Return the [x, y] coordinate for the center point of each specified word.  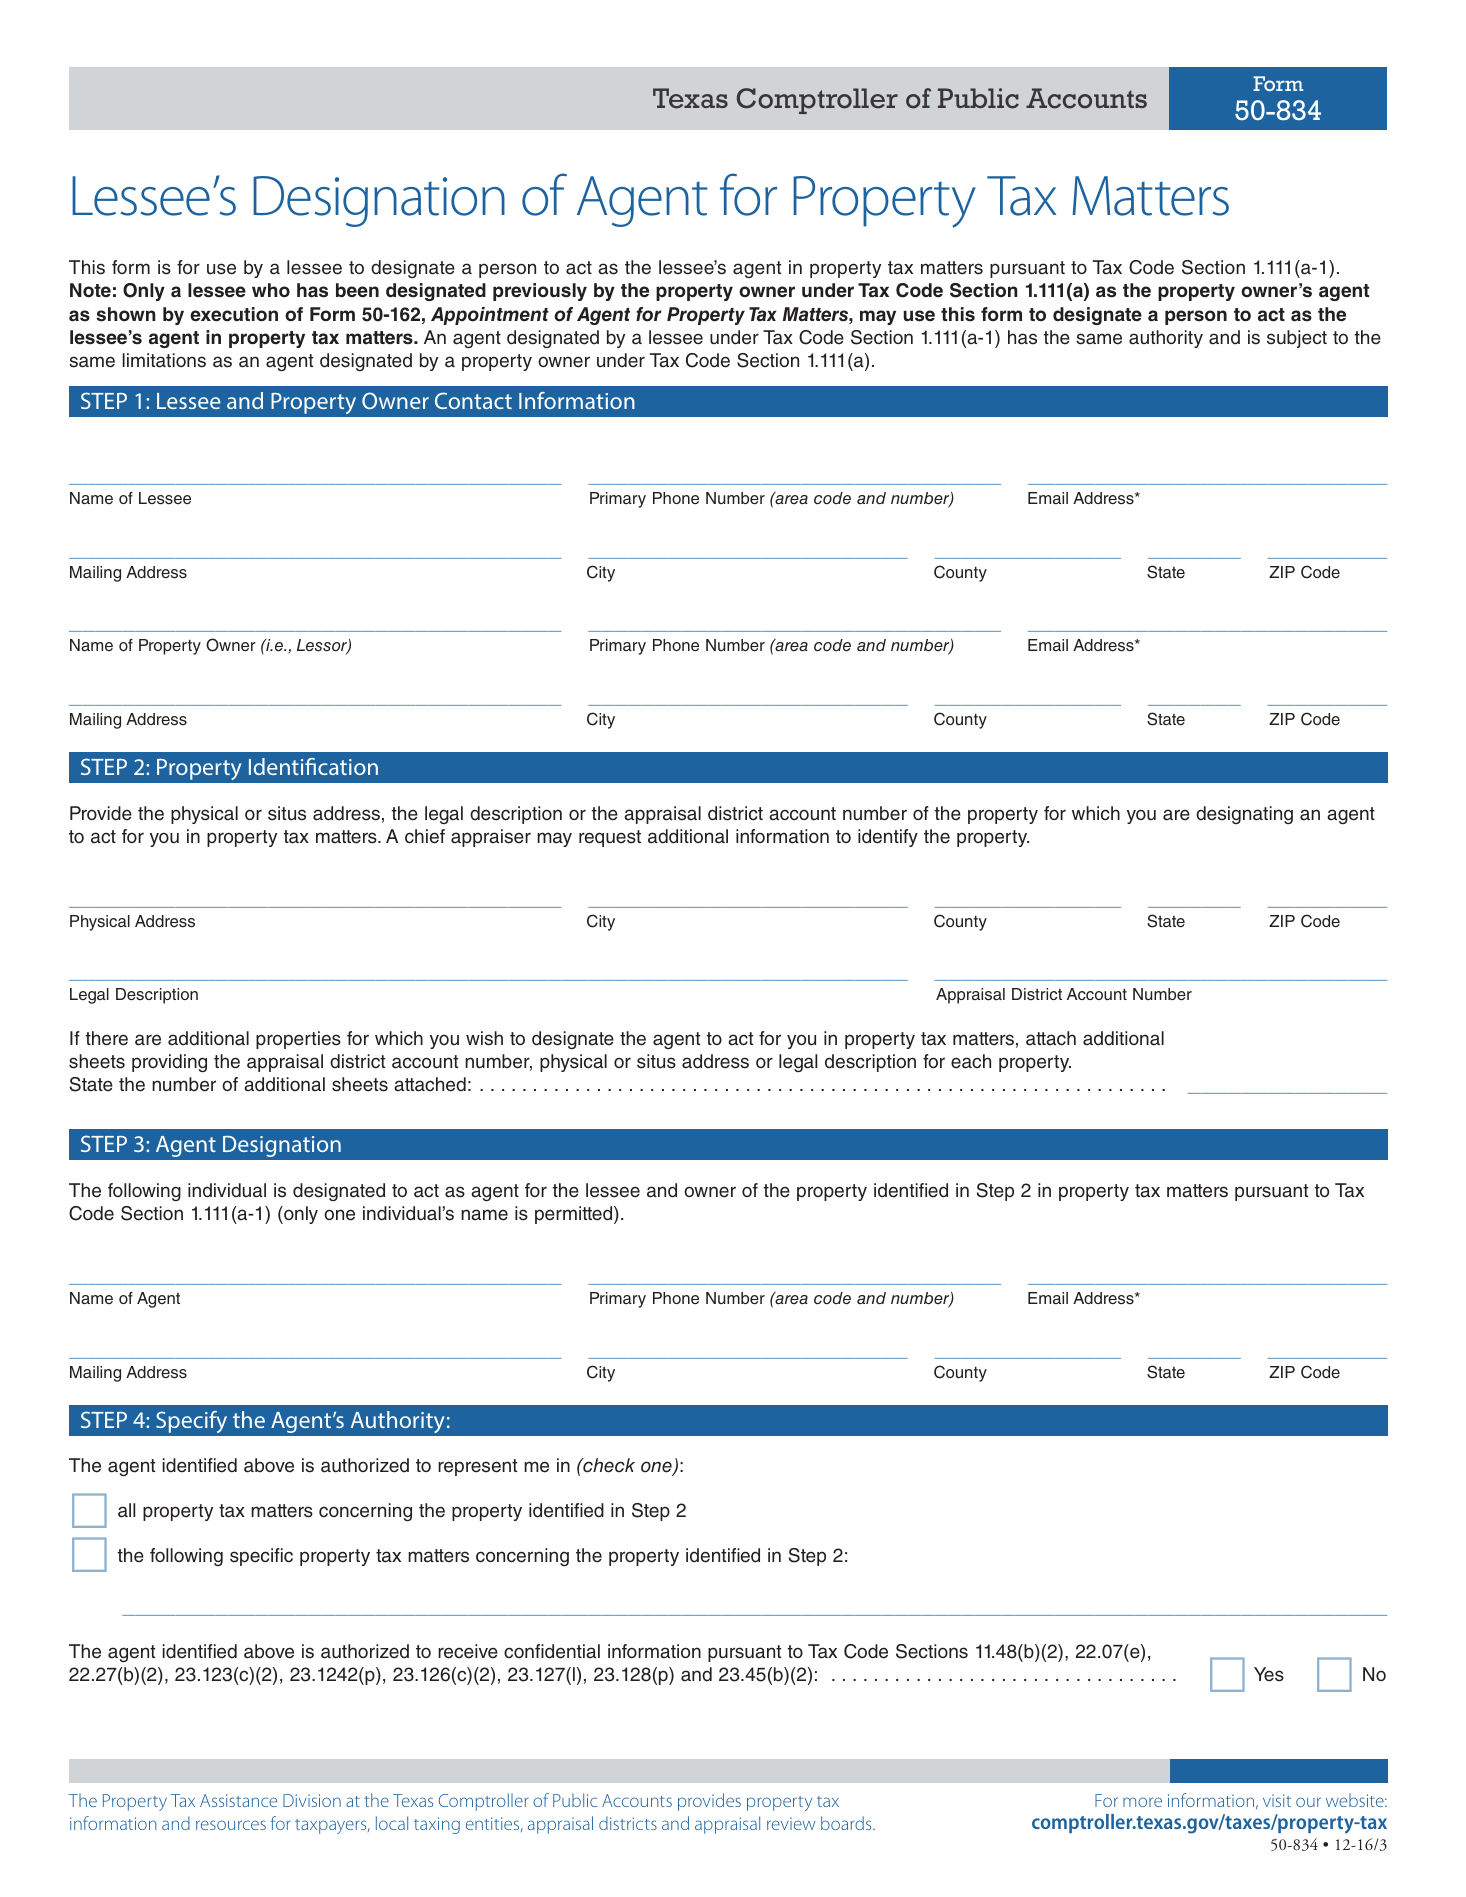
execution [234, 314]
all [126, 1510]
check [608, 1465]
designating [1244, 815]
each [971, 1061]
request [610, 838]
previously [540, 292]
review [791, 1824]
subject [1297, 339]
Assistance [238, 1800]
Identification [313, 766]
